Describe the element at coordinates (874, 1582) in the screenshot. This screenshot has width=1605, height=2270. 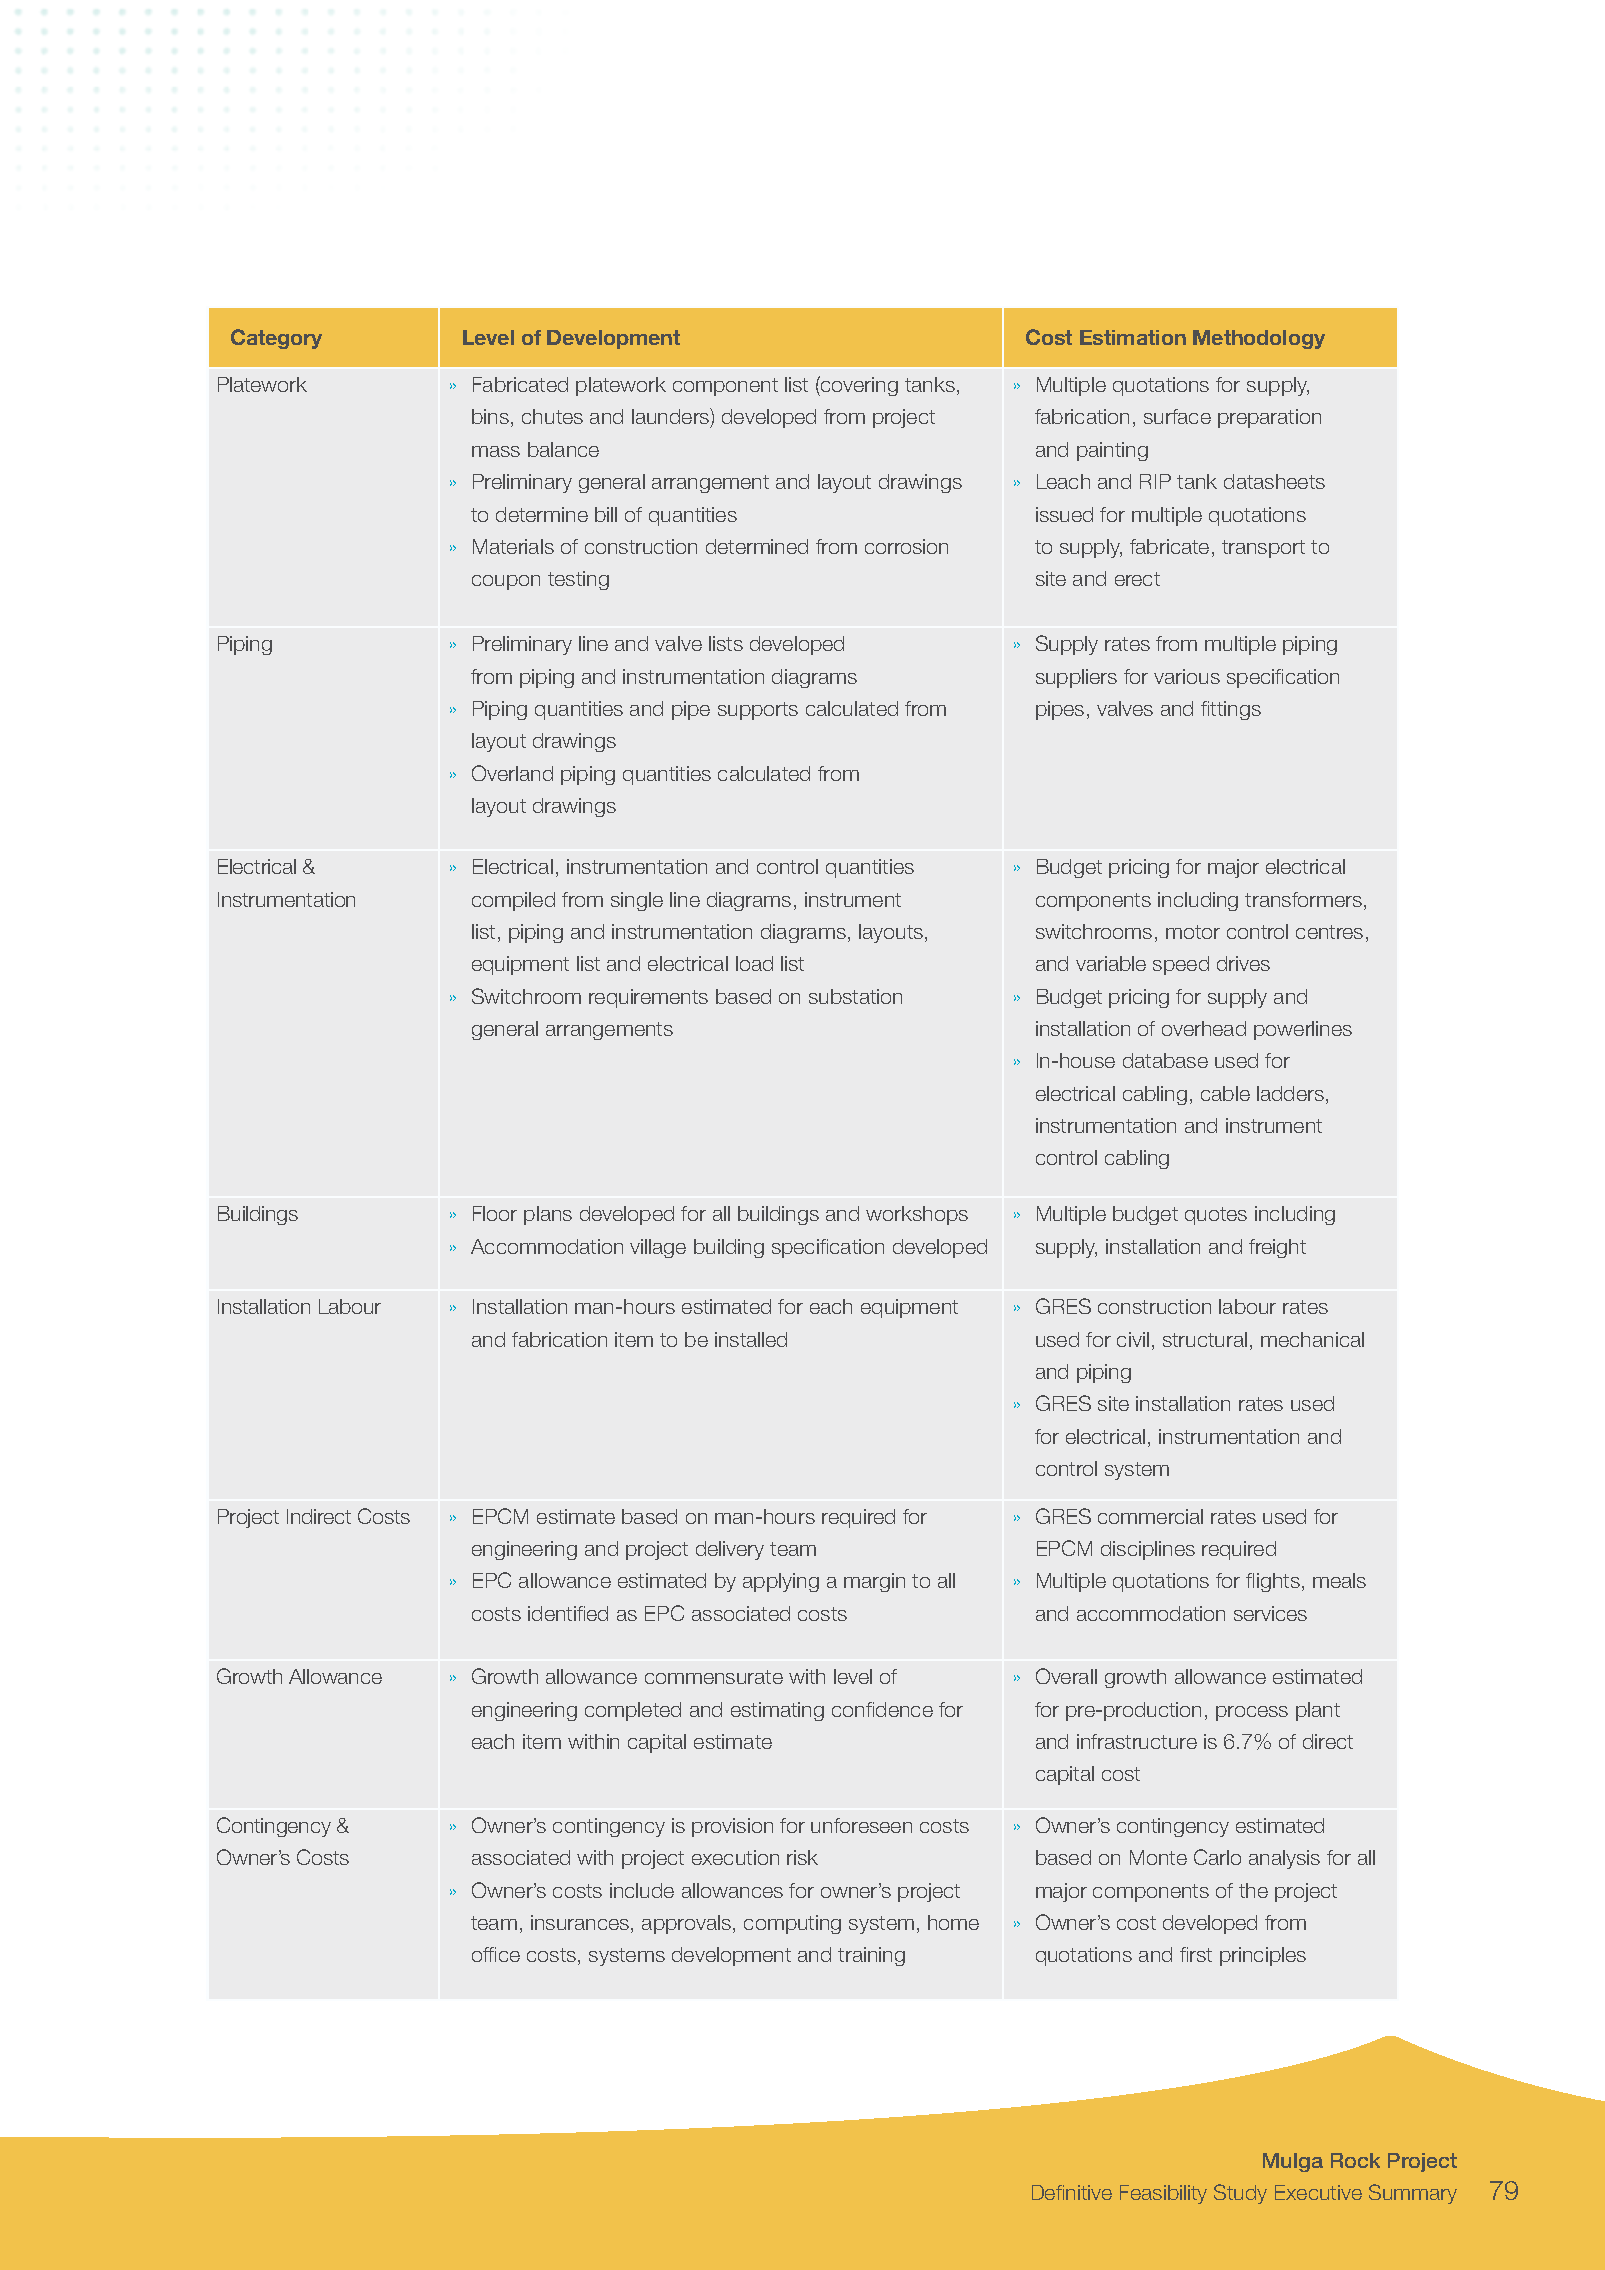
I see `margin` at that location.
